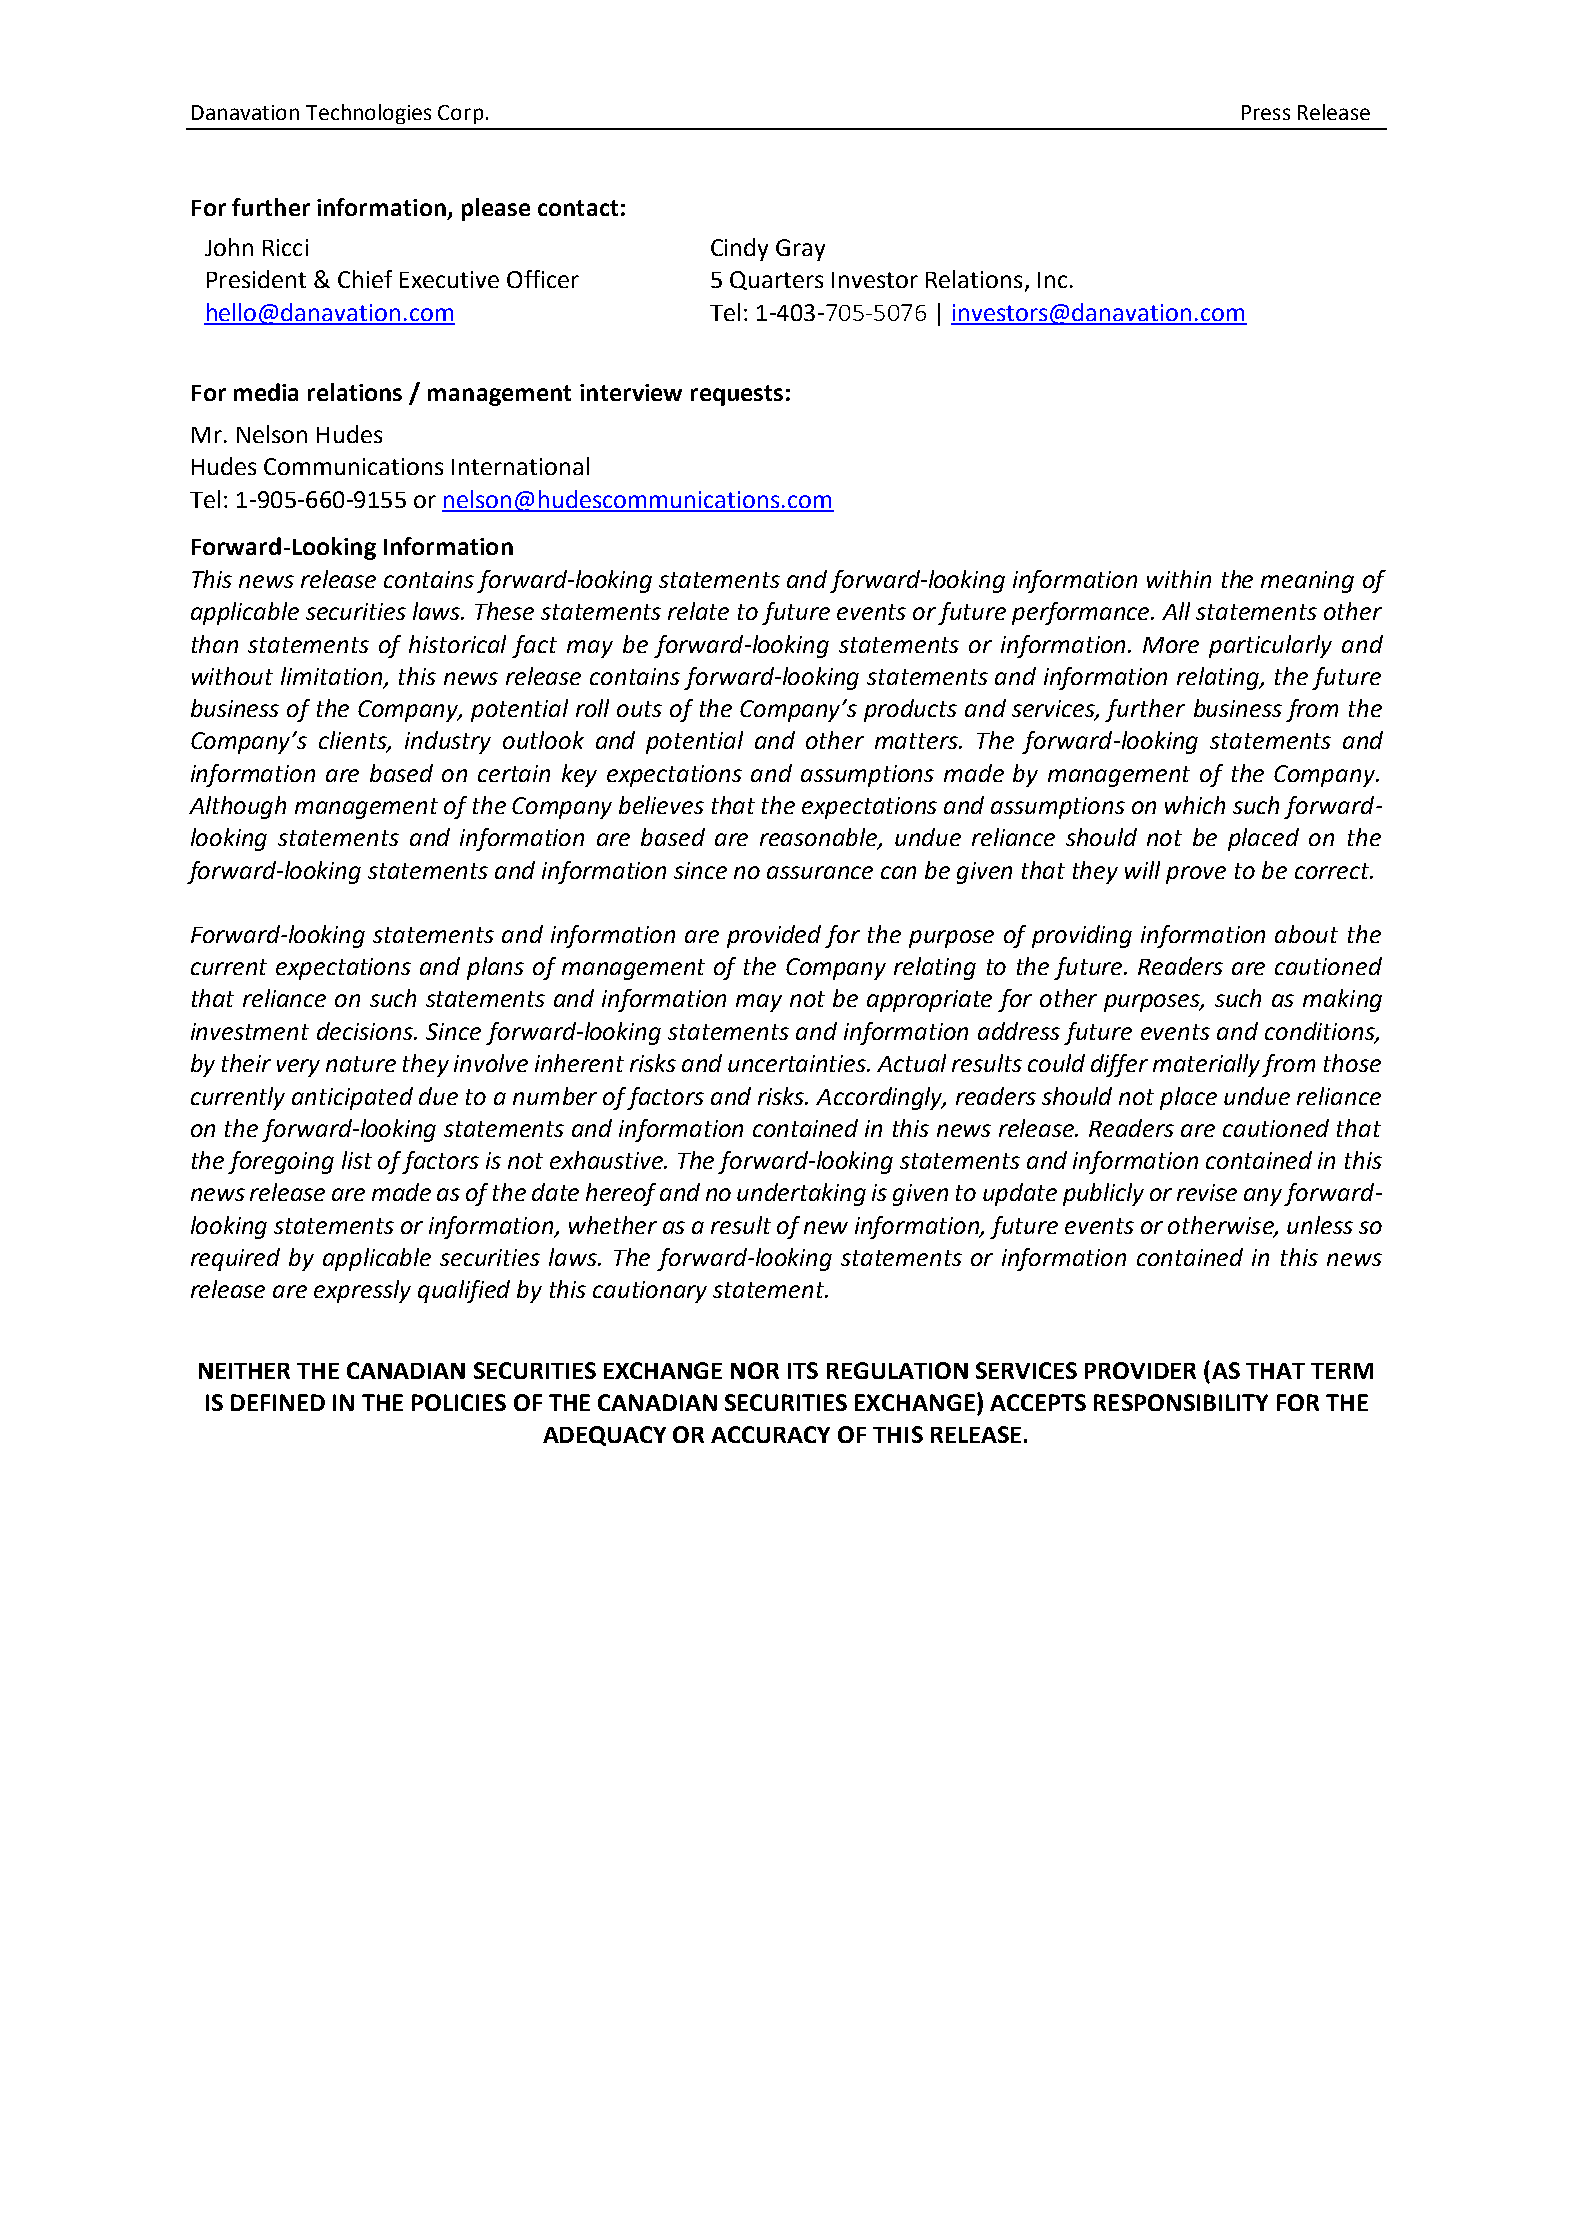 This page has width=1573, height=2227. I want to click on about, so click(1306, 934).
